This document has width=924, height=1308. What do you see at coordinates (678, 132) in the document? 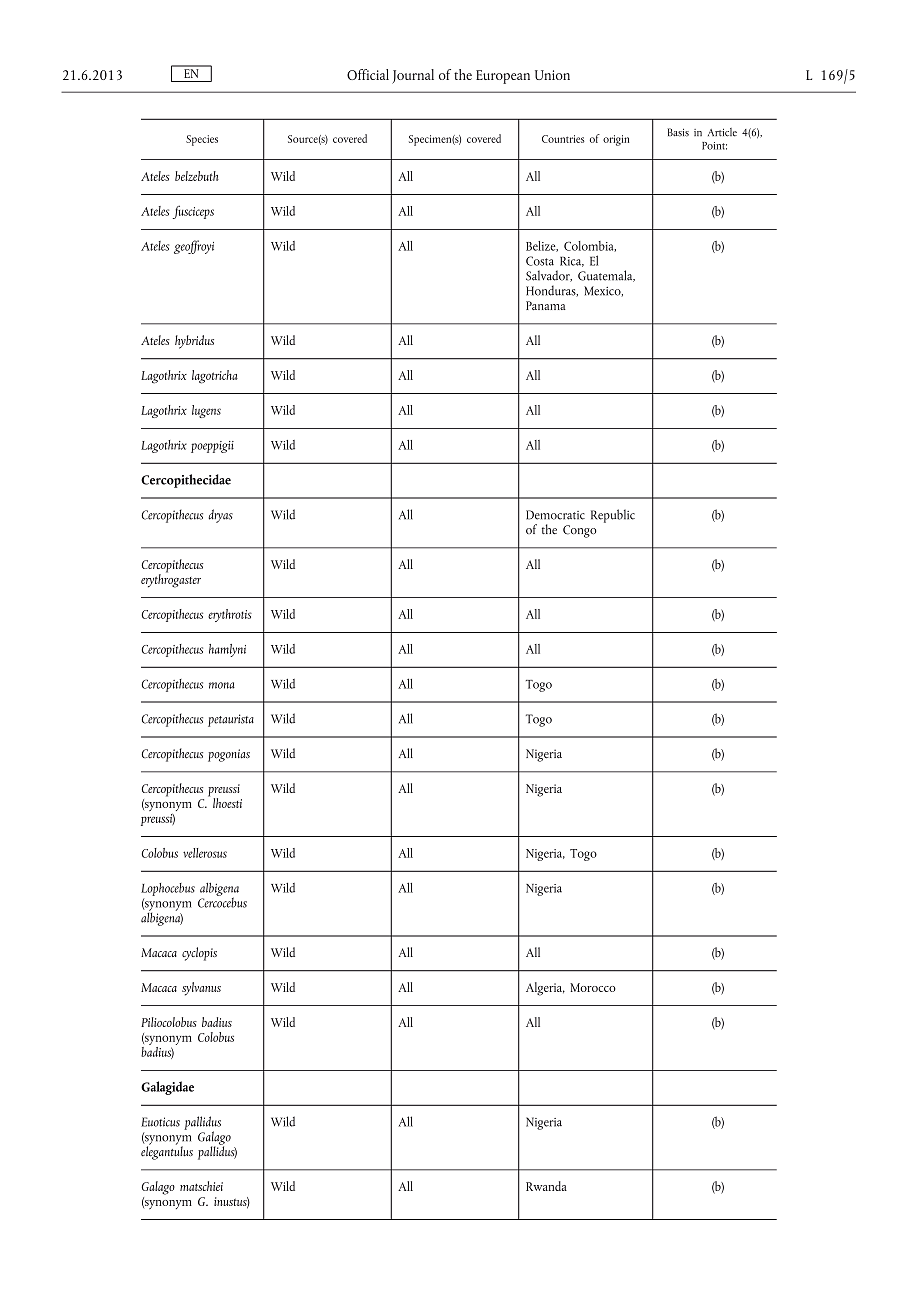
I see `Basis` at bounding box center [678, 132].
